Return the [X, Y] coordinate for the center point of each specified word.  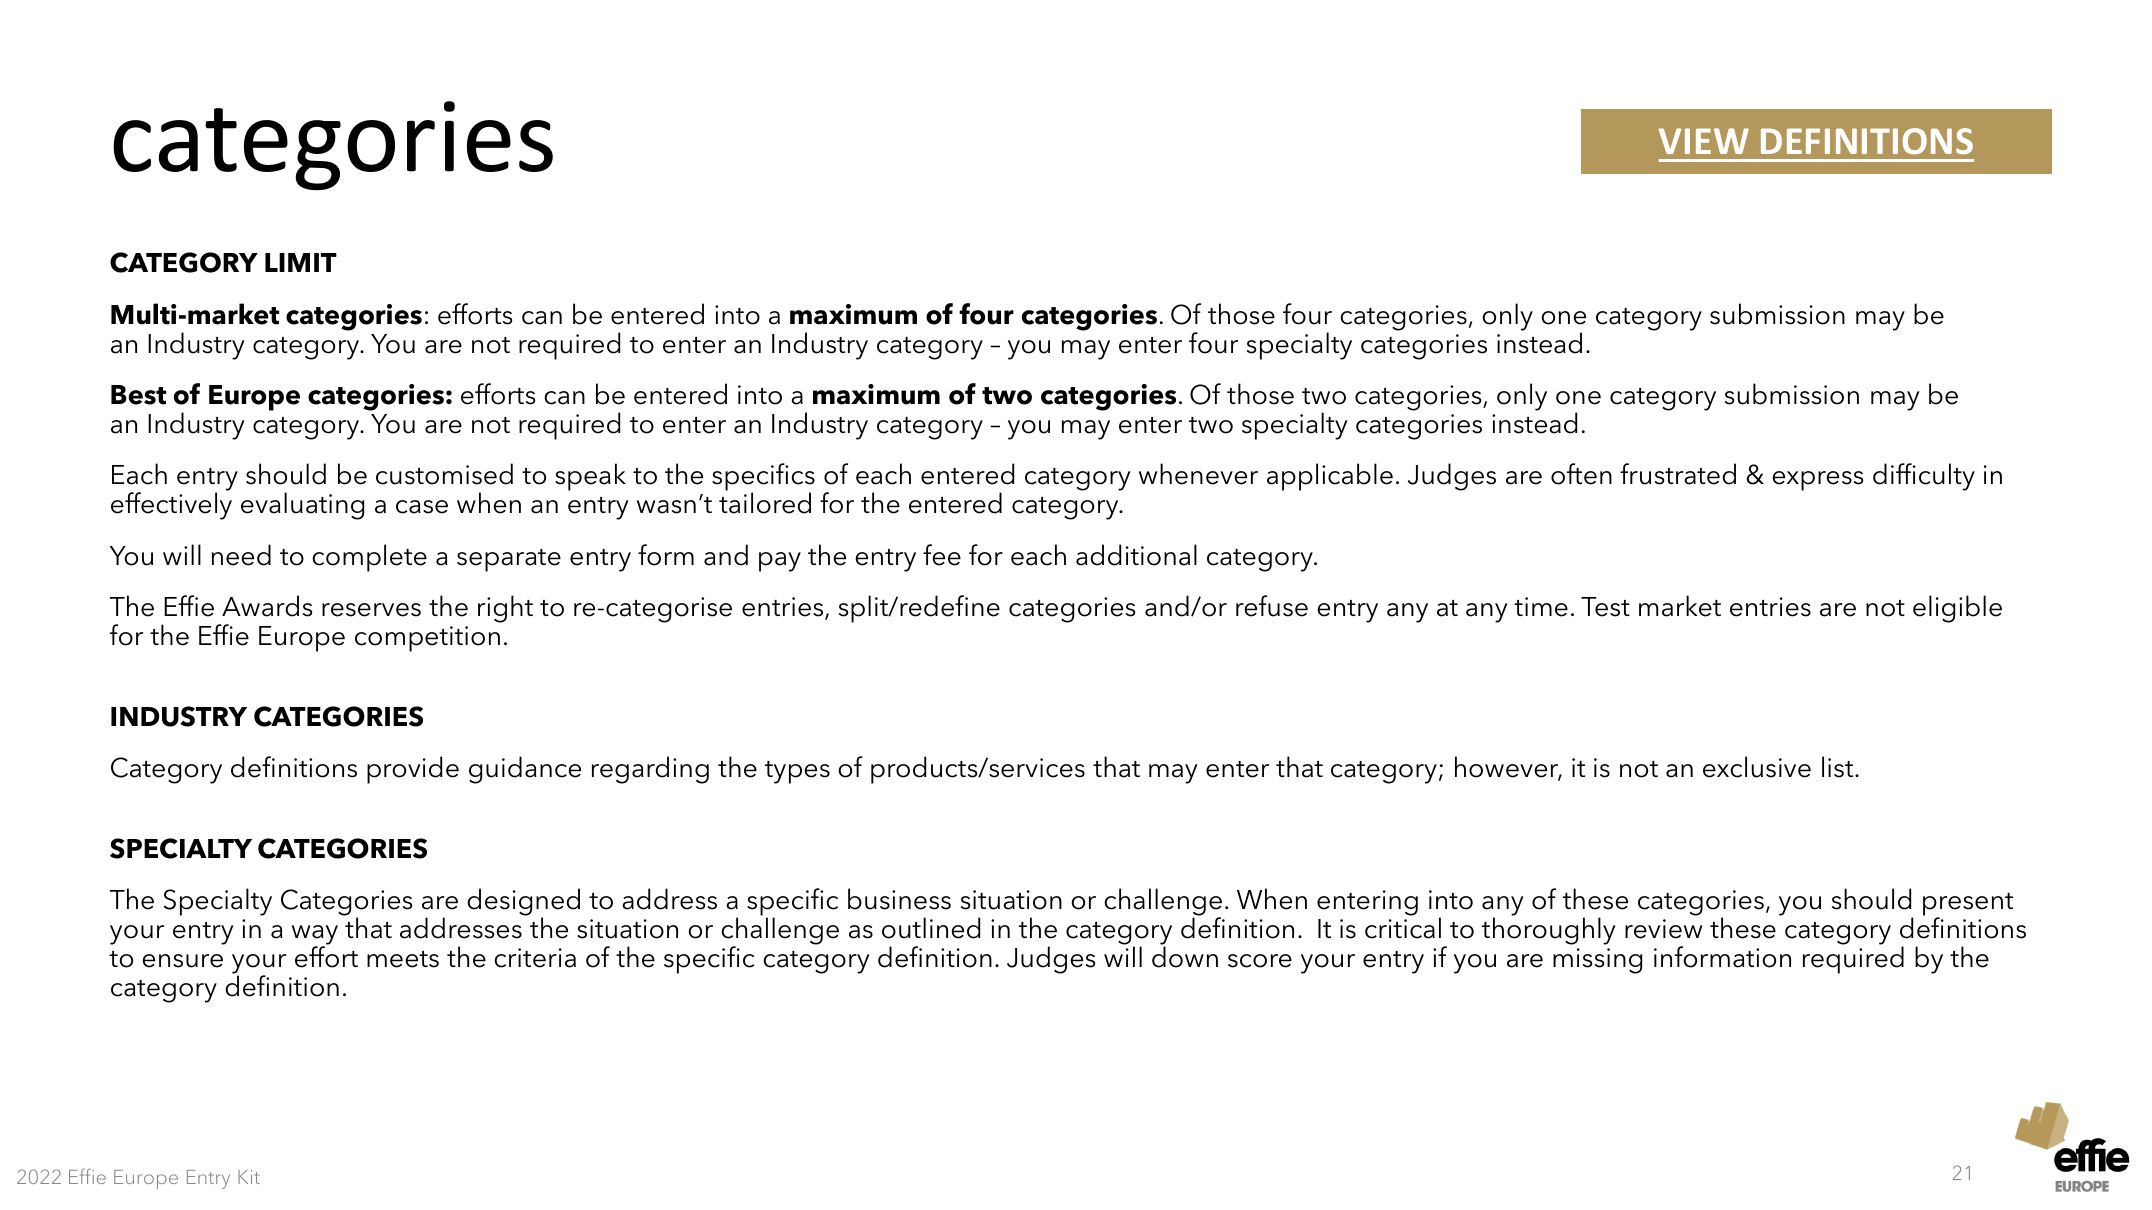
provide [413, 770]
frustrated [1678, 474]
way [315, 936]
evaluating [302, 506]
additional [1136, 555]
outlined [931, 928]
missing [1597, 961]
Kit [249, 1177]
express [1818, 481]
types [797, 772]
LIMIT [301, 262]
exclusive [1757, 767]
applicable [1330, 477]
